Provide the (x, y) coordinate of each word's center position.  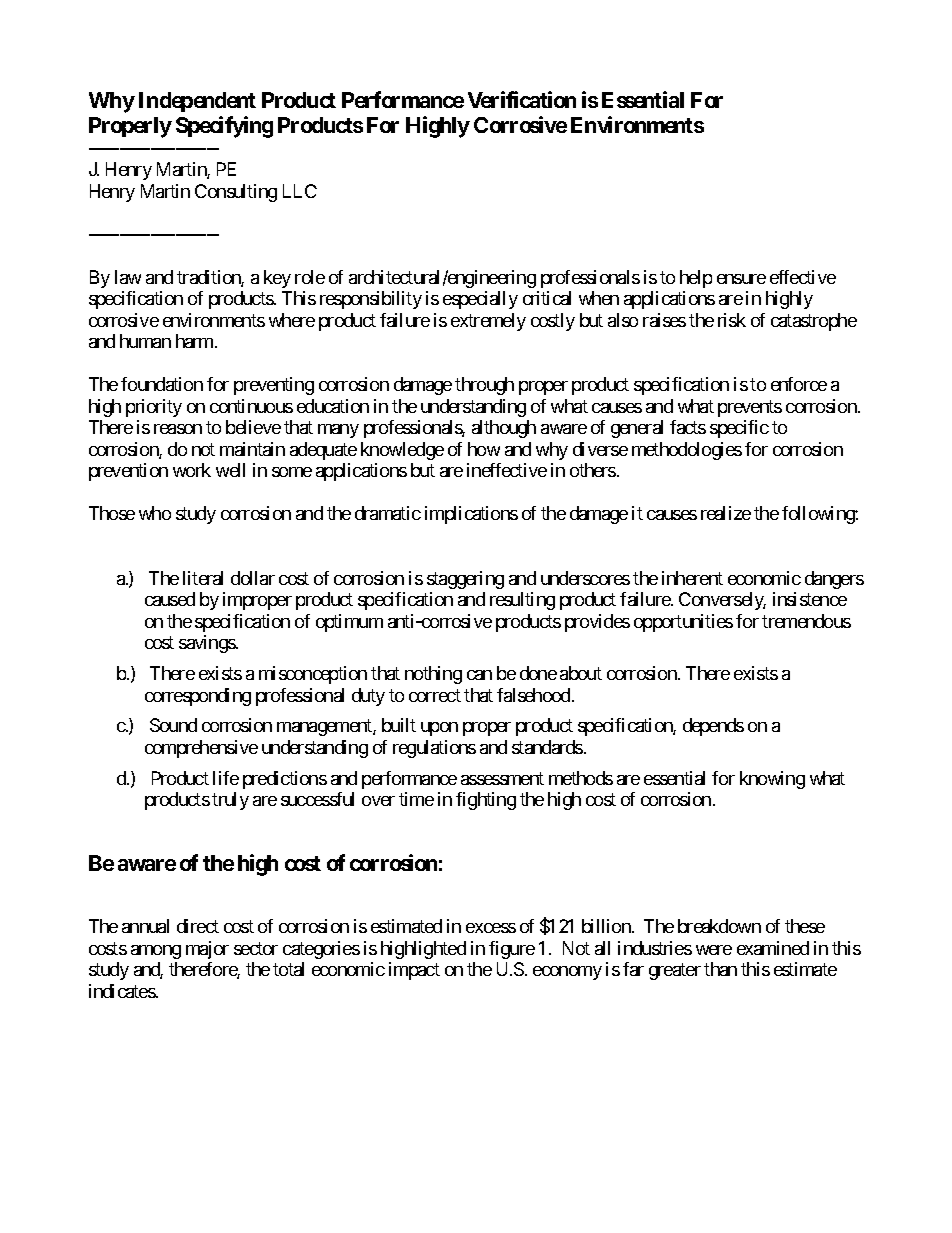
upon (439, 729)
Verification (522, 99)
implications (471, 515)
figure (512, 950)
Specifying (224, 127)
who (155, 513)
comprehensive (201, 749)
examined (773, 948)
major (207, 950)
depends (713, 727)
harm (196, 341)
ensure (741, 279)
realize (726, 513)
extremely (488, 322)
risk (732, 320)
